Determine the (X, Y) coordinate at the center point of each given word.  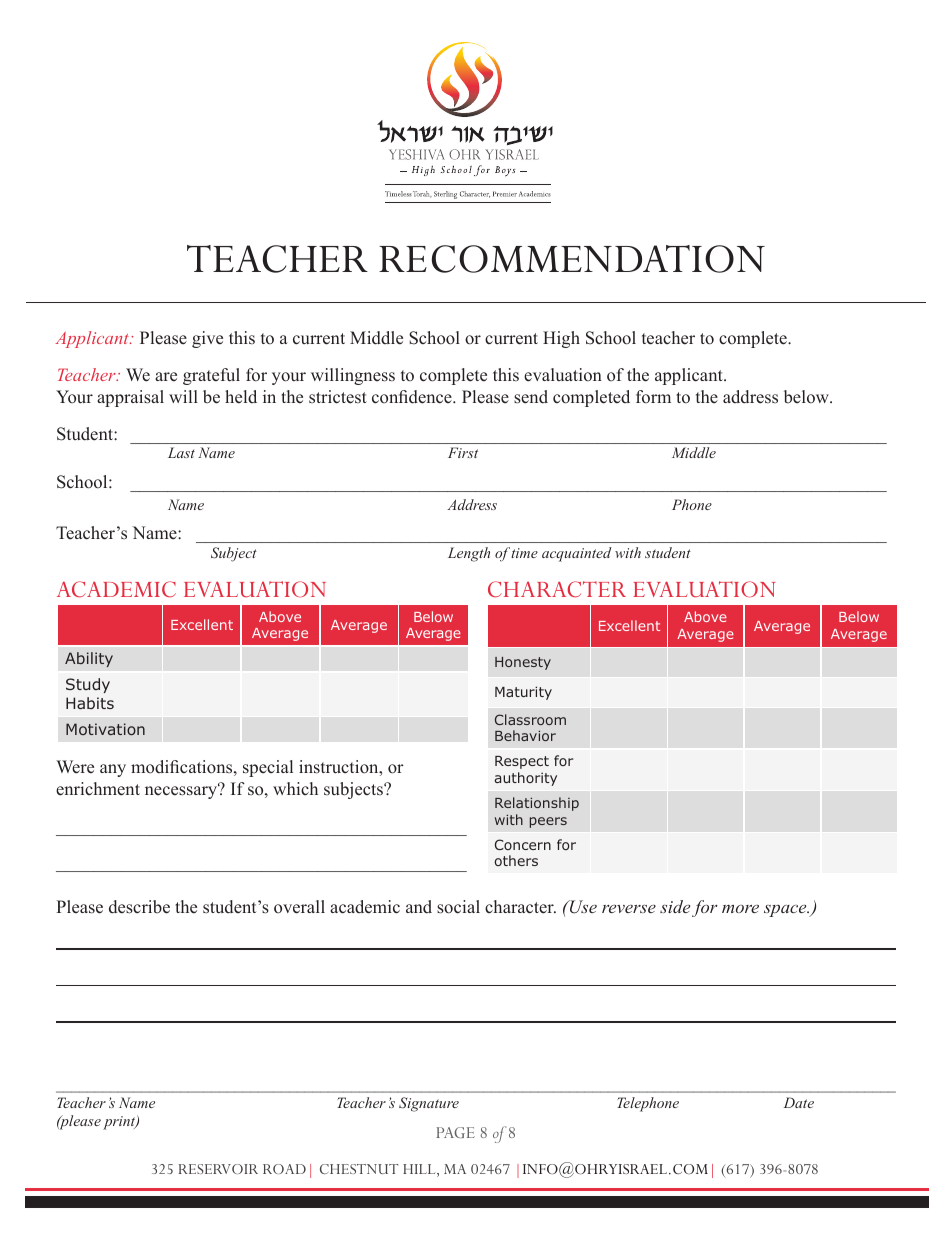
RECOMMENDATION (572, 259)
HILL (420, 1170)
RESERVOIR (218, 1169)
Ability (89, 659)
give (207, 339)
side (675, 906)
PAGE (455, 1132)
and (419, 907)
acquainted (577, 554)
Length (469, 554)
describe (139, 907)
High (561, 339)
